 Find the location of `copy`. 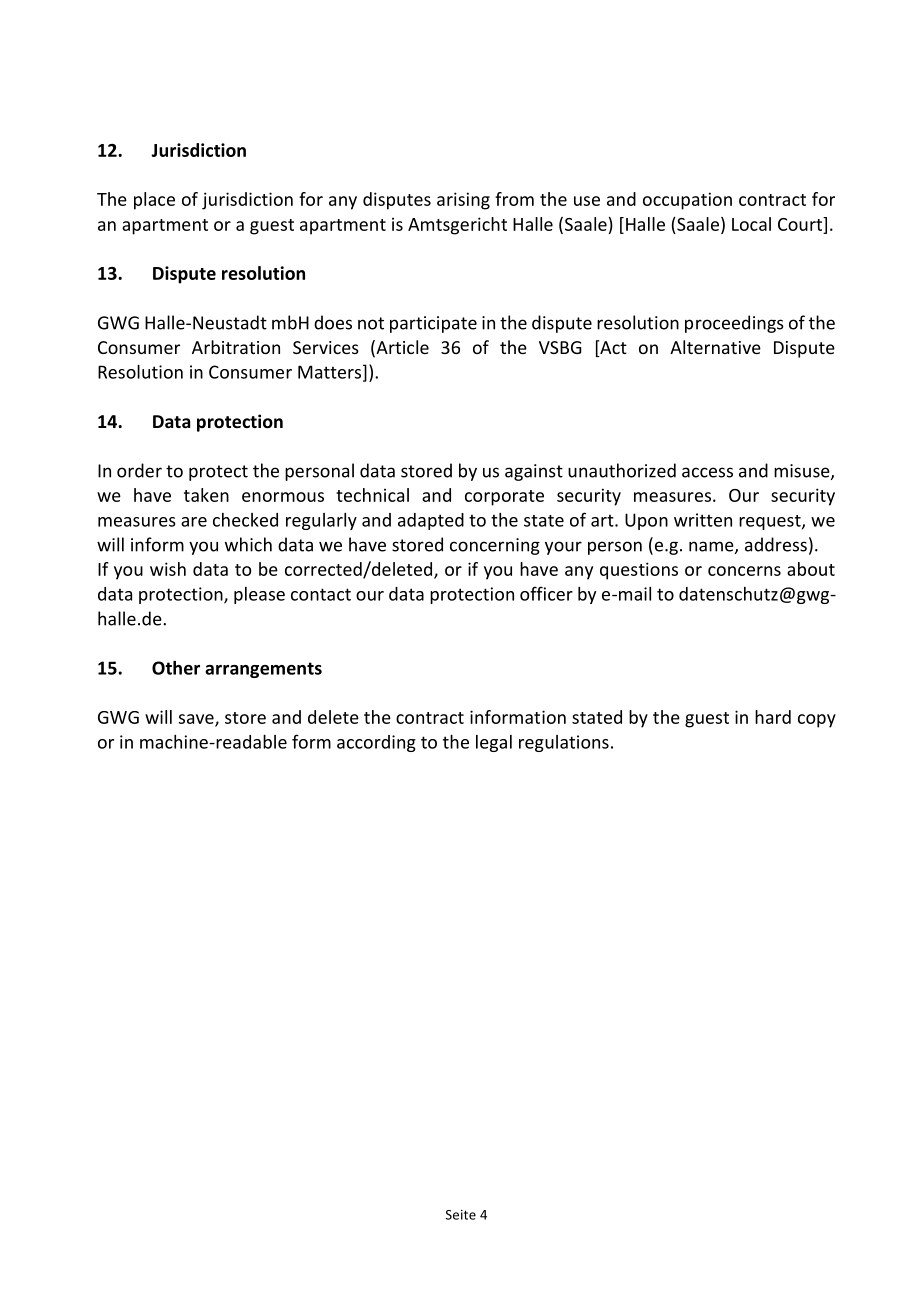

copy is located at coordinates (817, 721).
